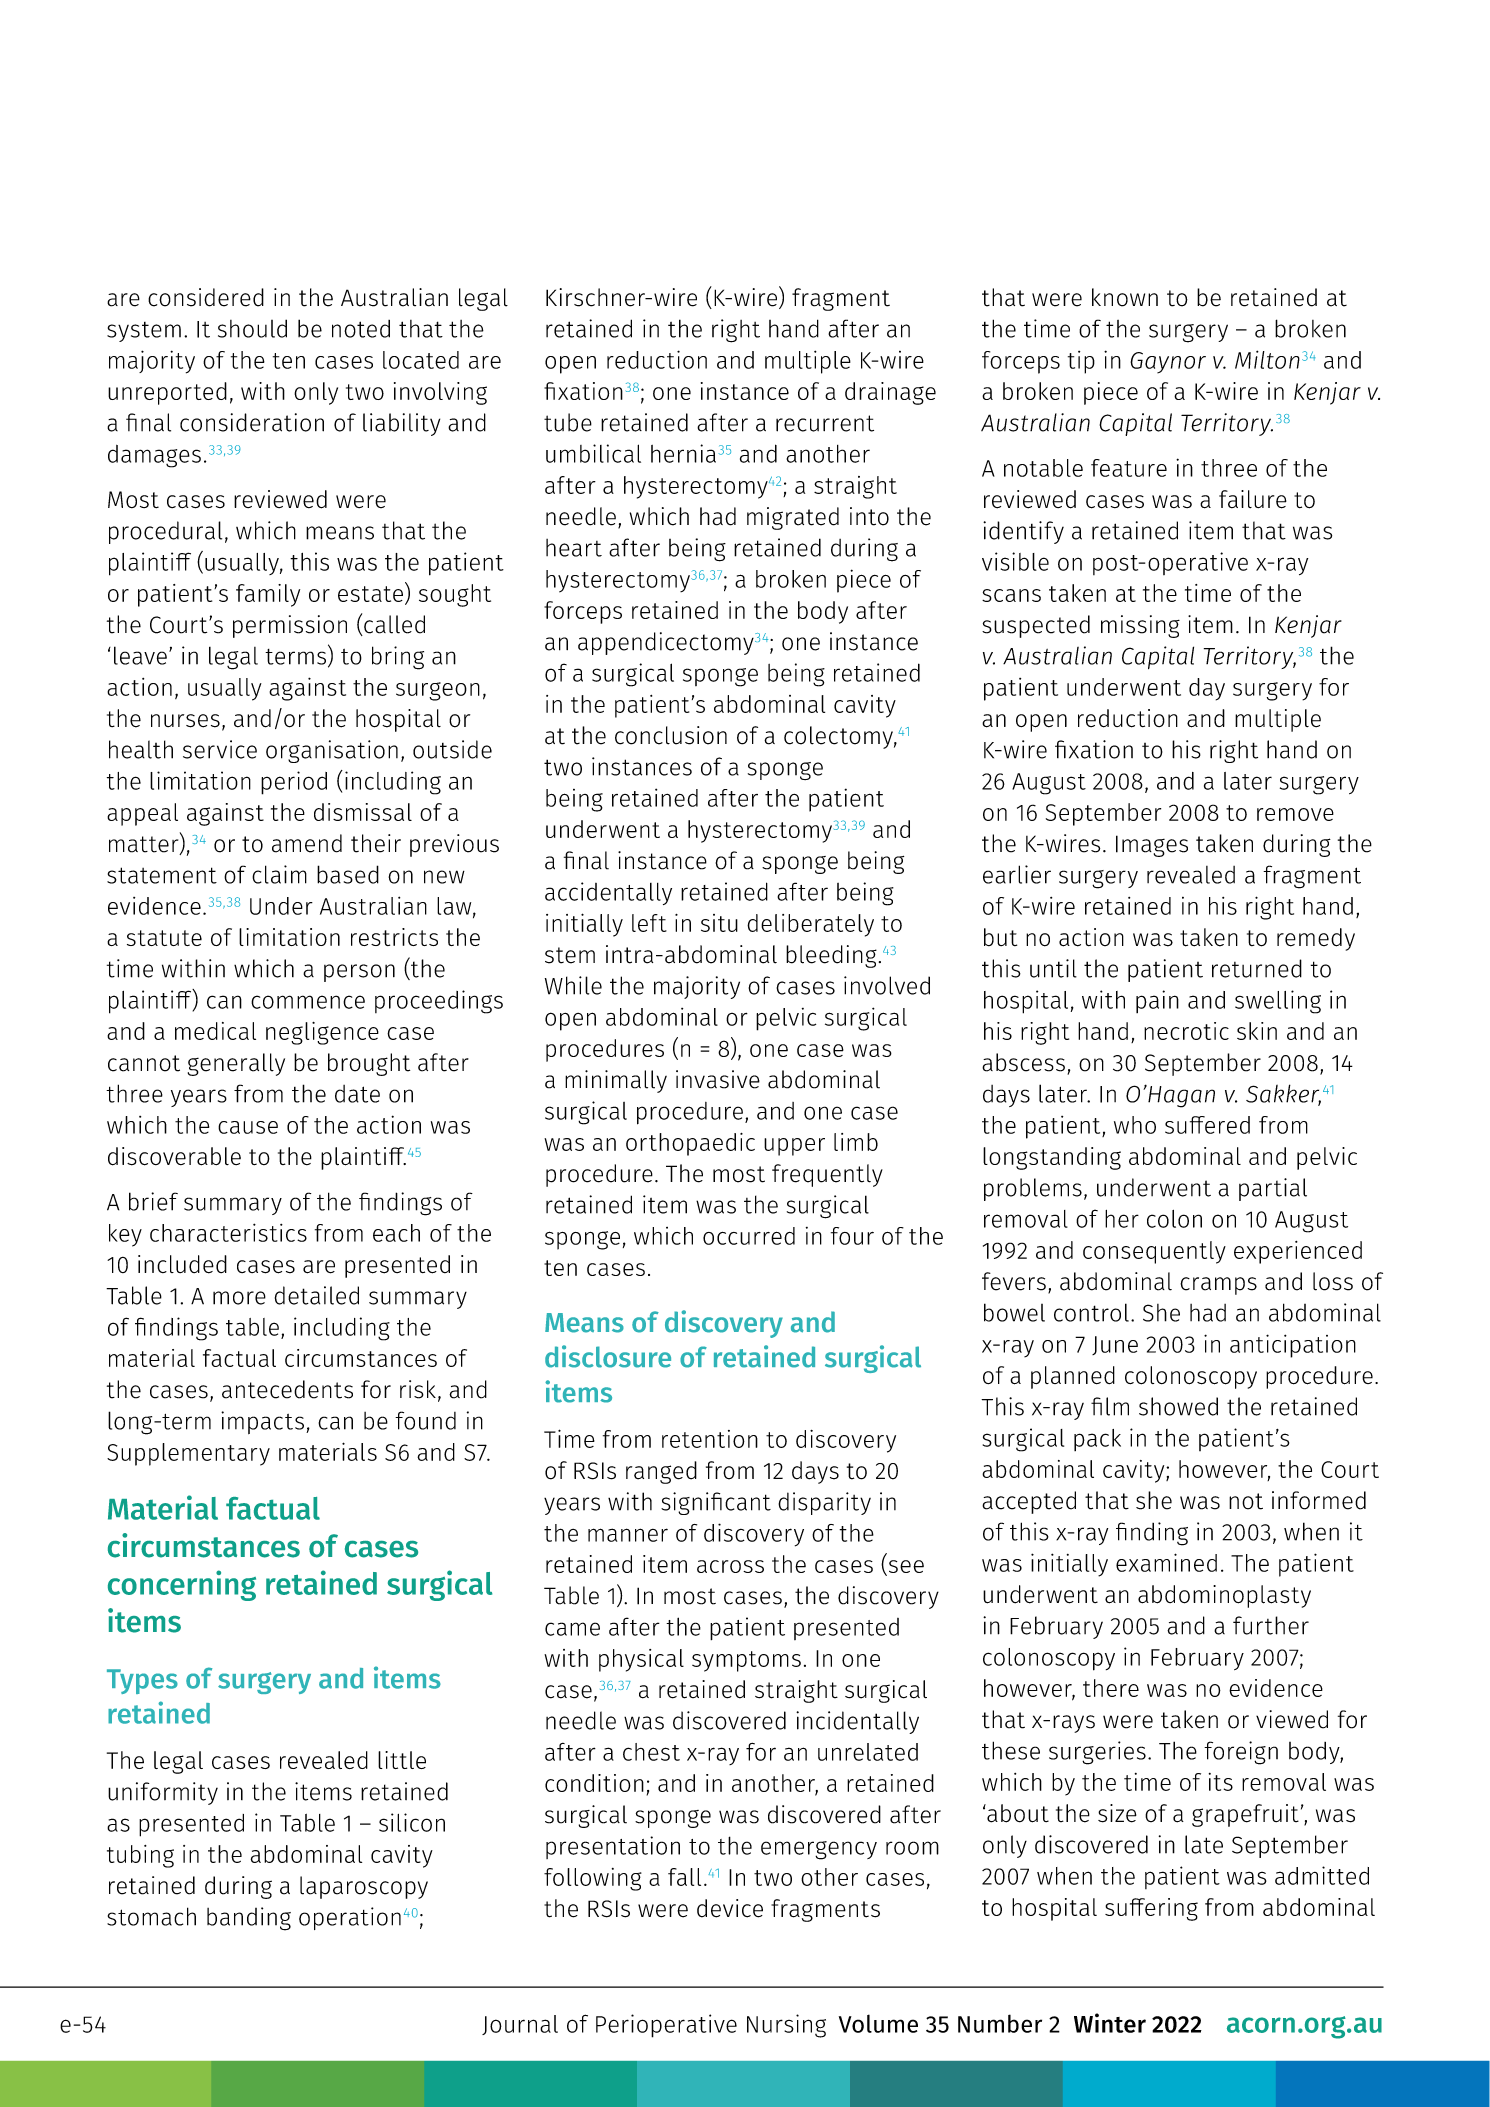  Describe the element at coordinates (1207, 1125) in the document. I see `suffered` at that location.
